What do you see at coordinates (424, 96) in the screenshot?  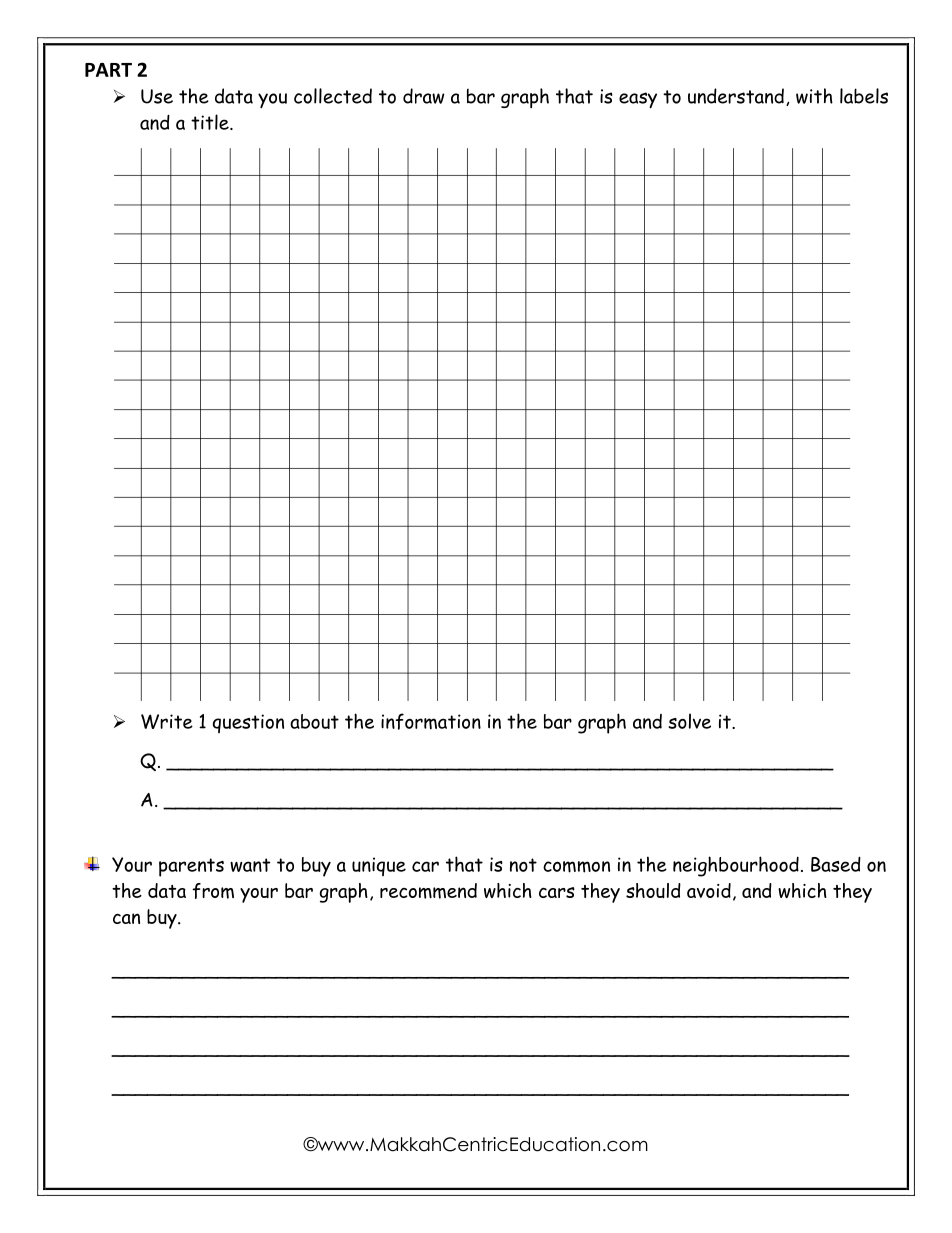 I see `draw` at bounding box center [424, 96].
